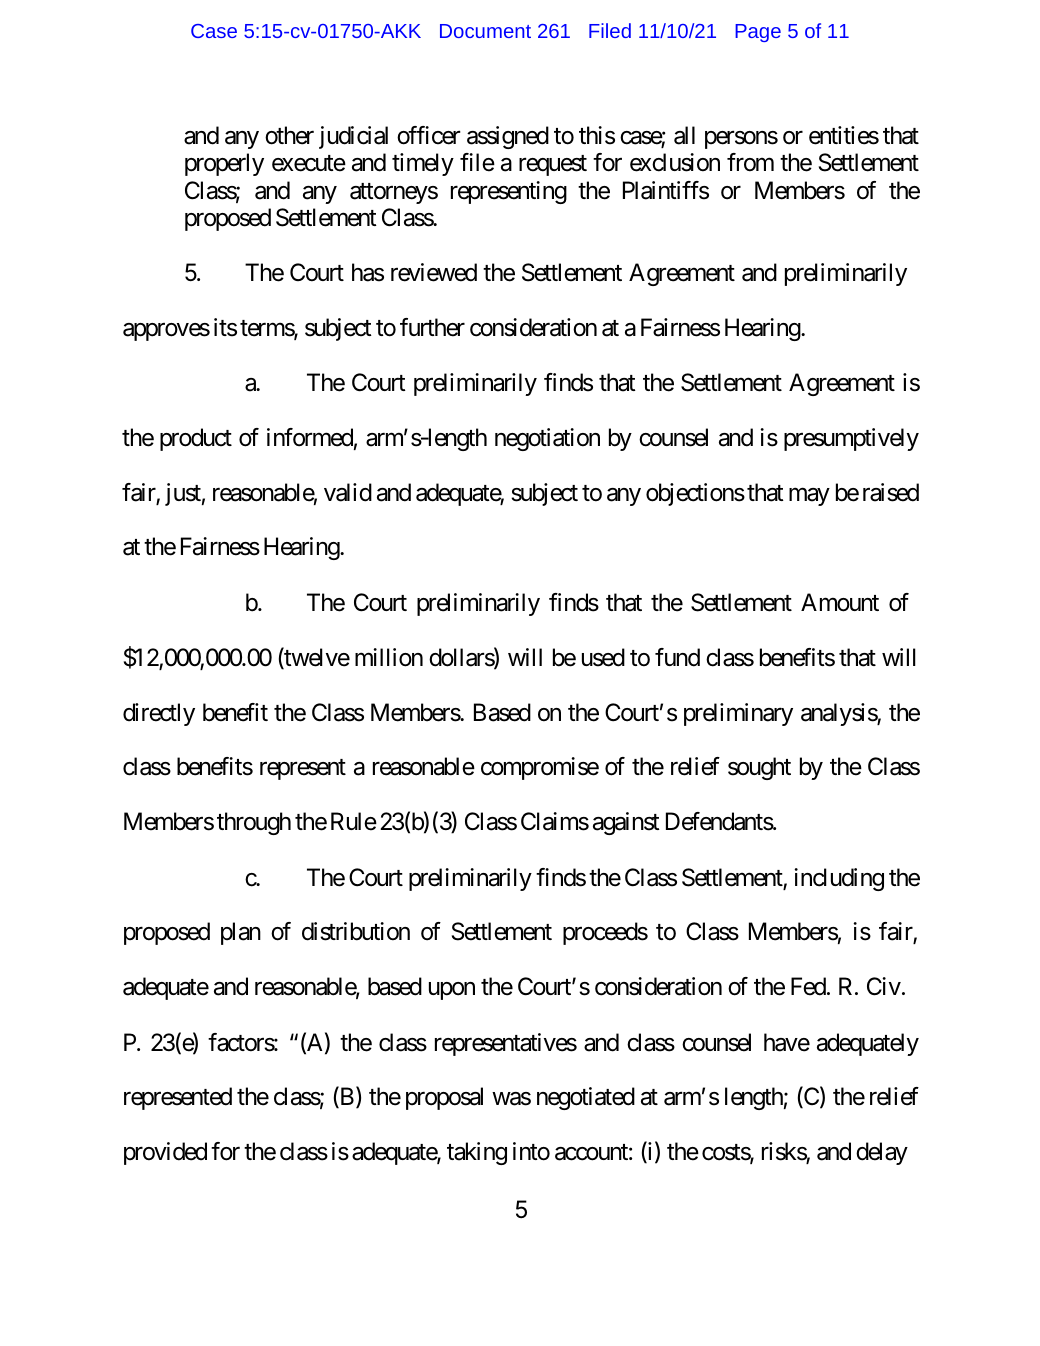 The height and width of the screenshot is (1346, 1040). Describe the element at coordinates (840, 602) in the screenshot. I see `Amount` at that location.
